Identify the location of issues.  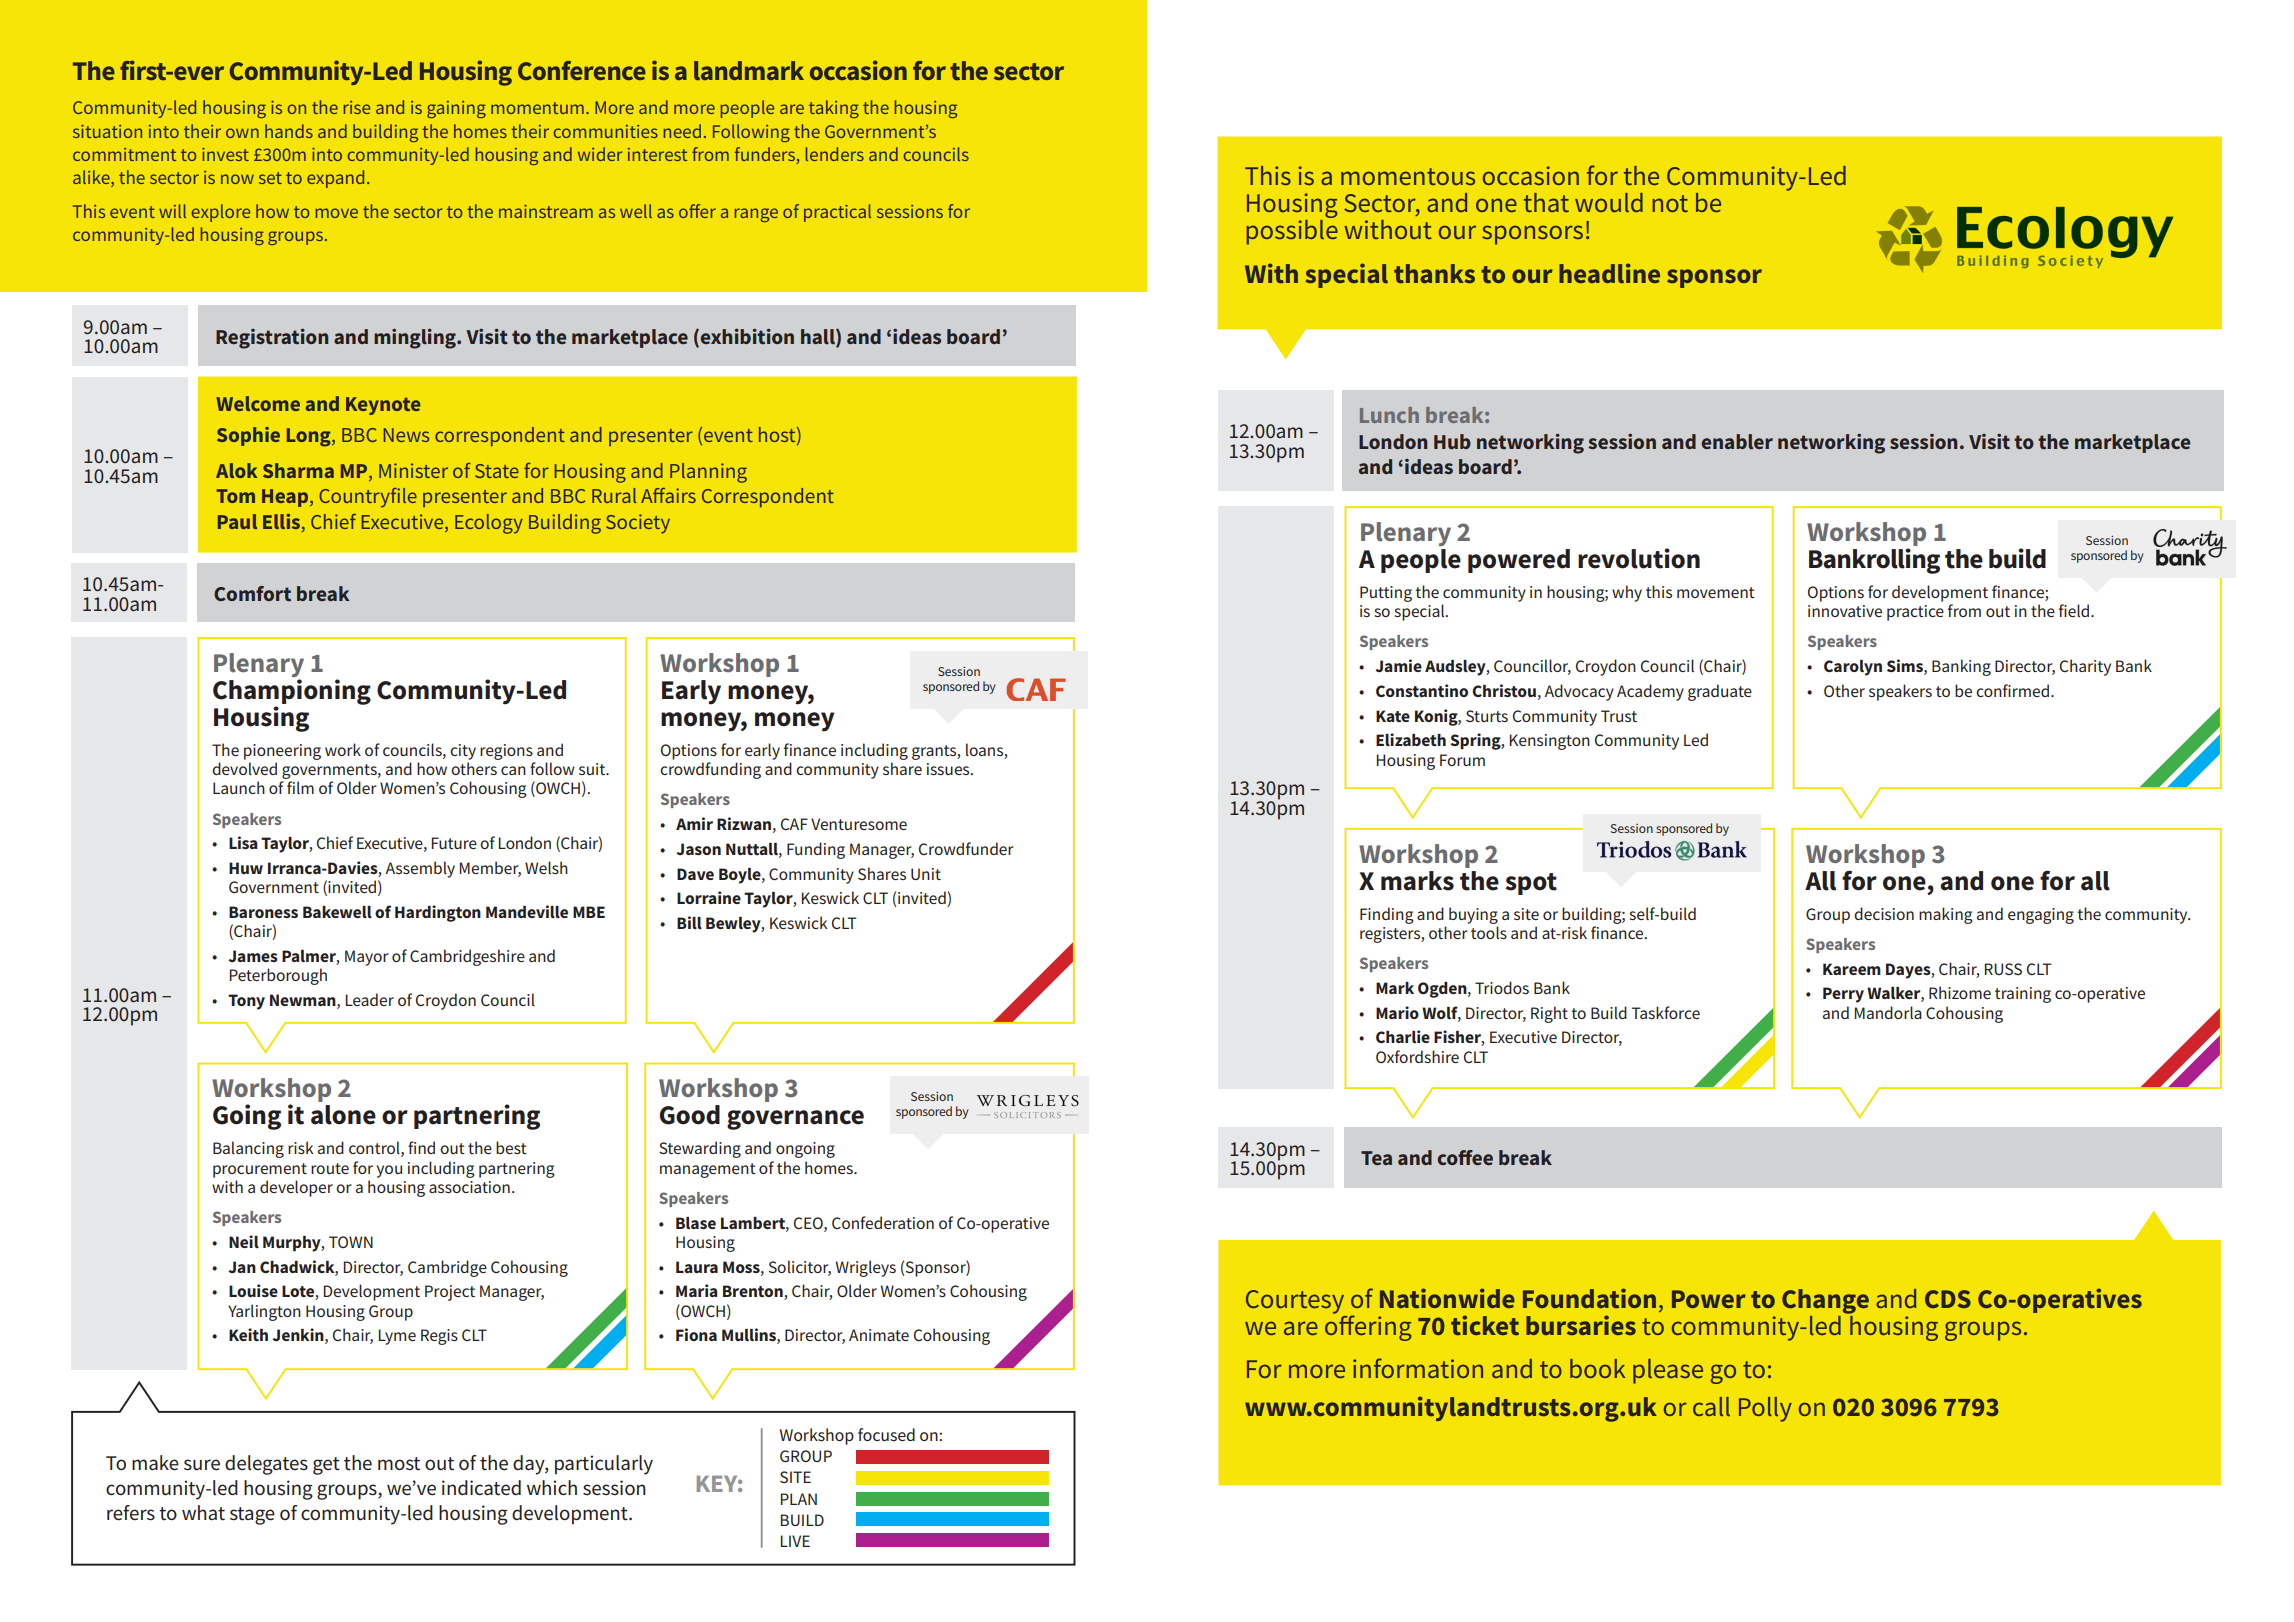
(949, 769).
